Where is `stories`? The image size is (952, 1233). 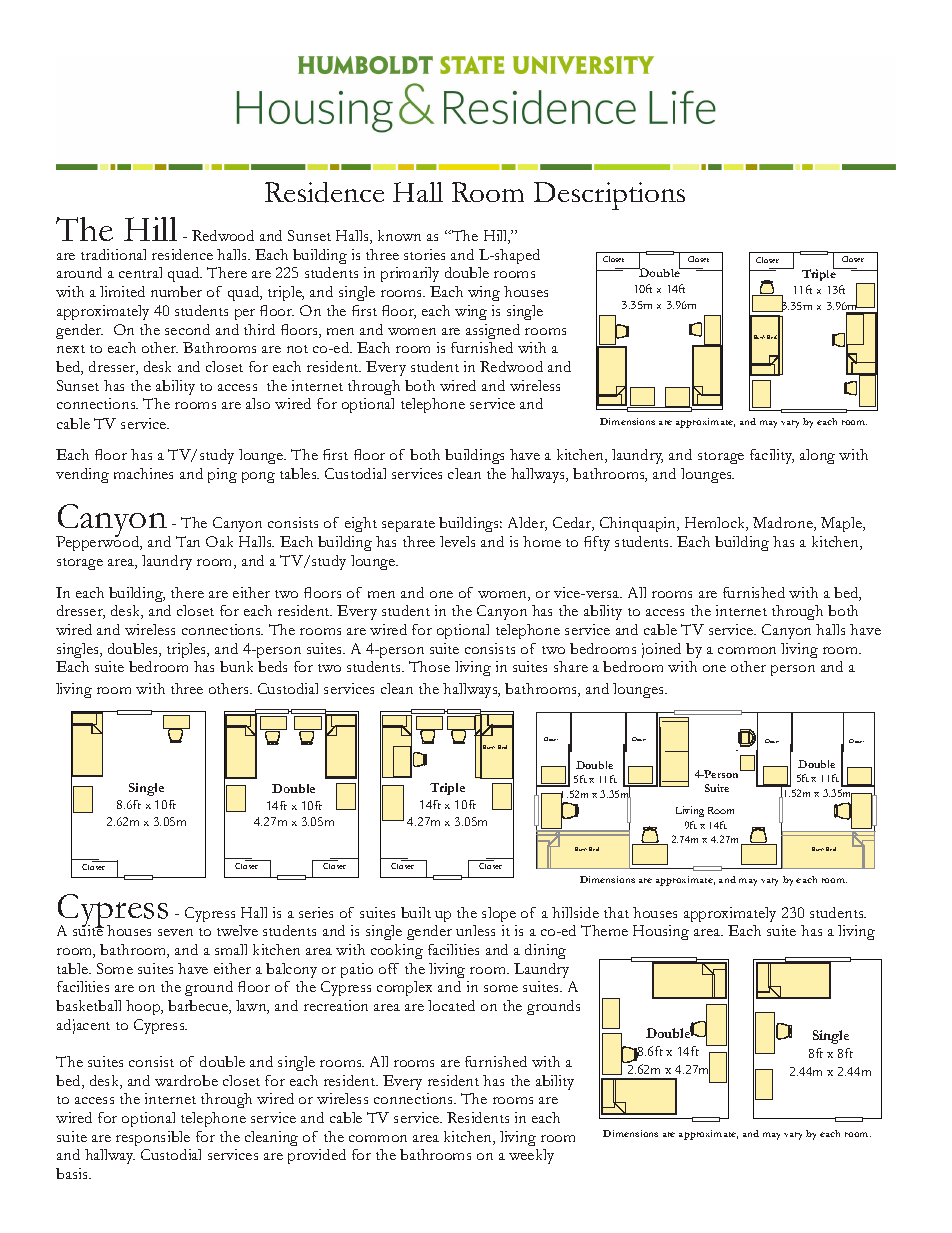
stories is located at coordinates (424, 254).
